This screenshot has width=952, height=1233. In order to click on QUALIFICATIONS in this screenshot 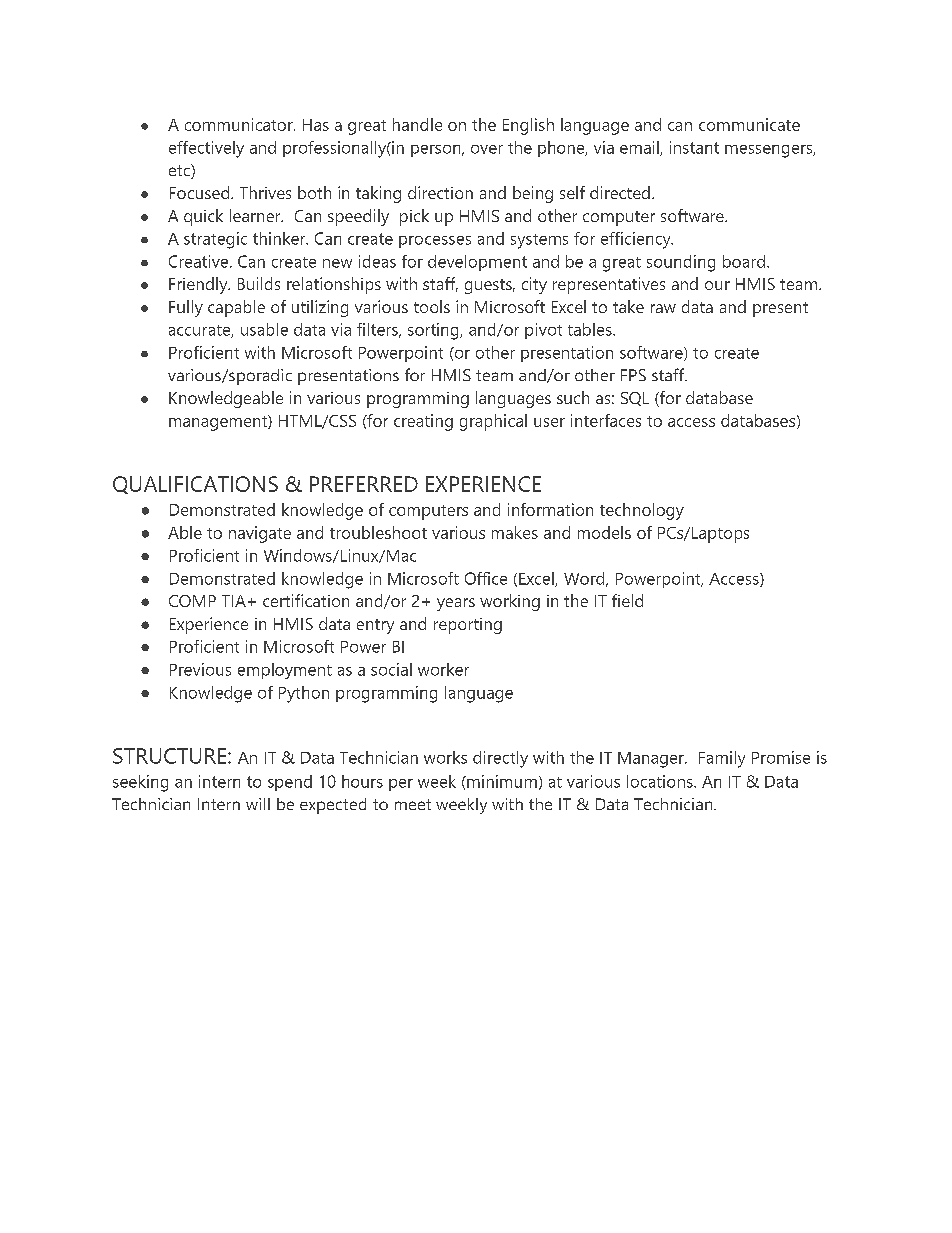, I will do `click(195, 485)`.
